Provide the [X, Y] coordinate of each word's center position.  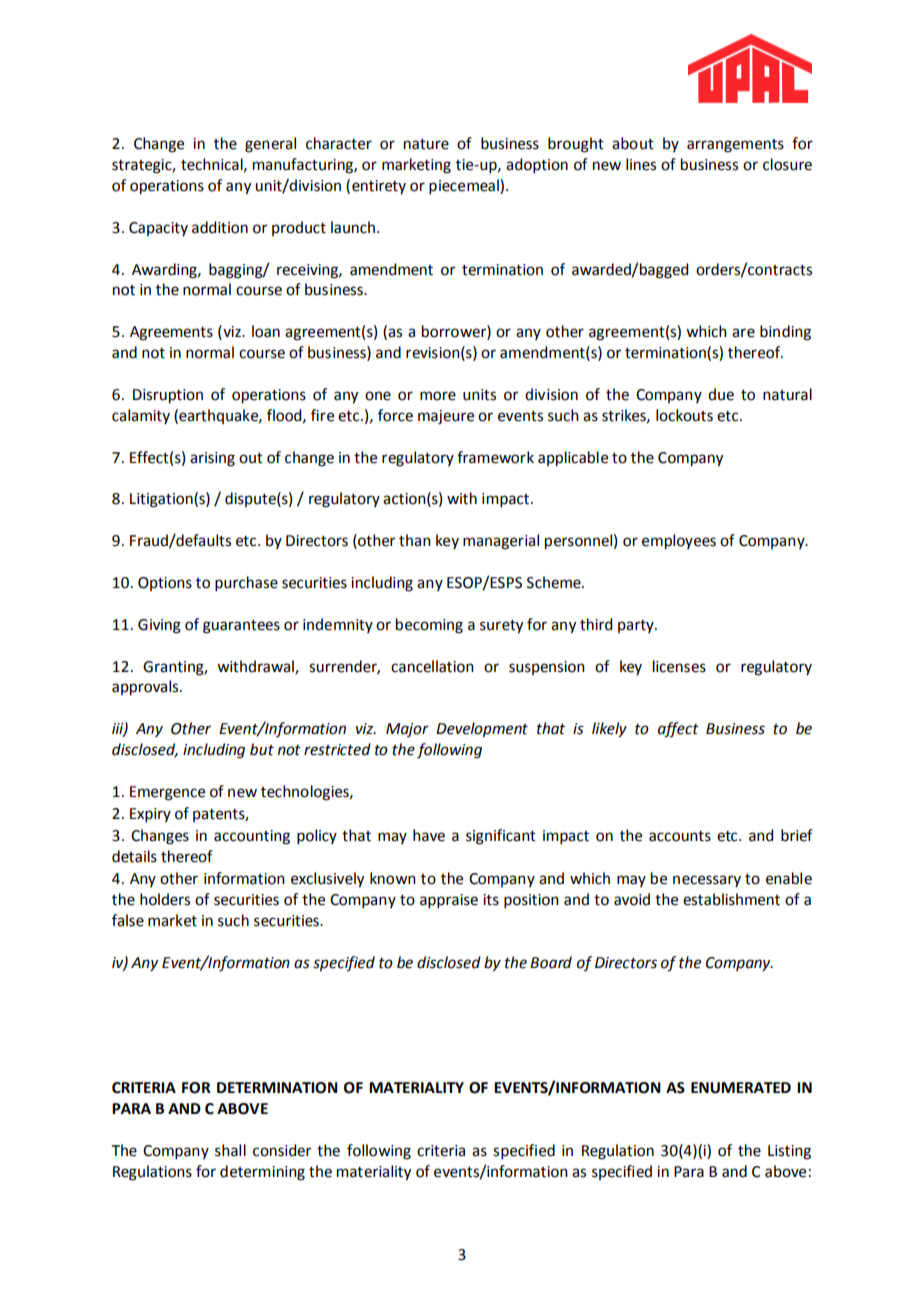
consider [282, 1150]
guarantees [241, 627]
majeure [446, 417]
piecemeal [465, 186]
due [721, 394]
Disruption [168, 396]
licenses [679, 666]
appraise [449, 901]
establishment [731, 899]
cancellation [432, 666]
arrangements [735, 146]
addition [220, 227]
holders [165, 899]
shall [230, 1150]
